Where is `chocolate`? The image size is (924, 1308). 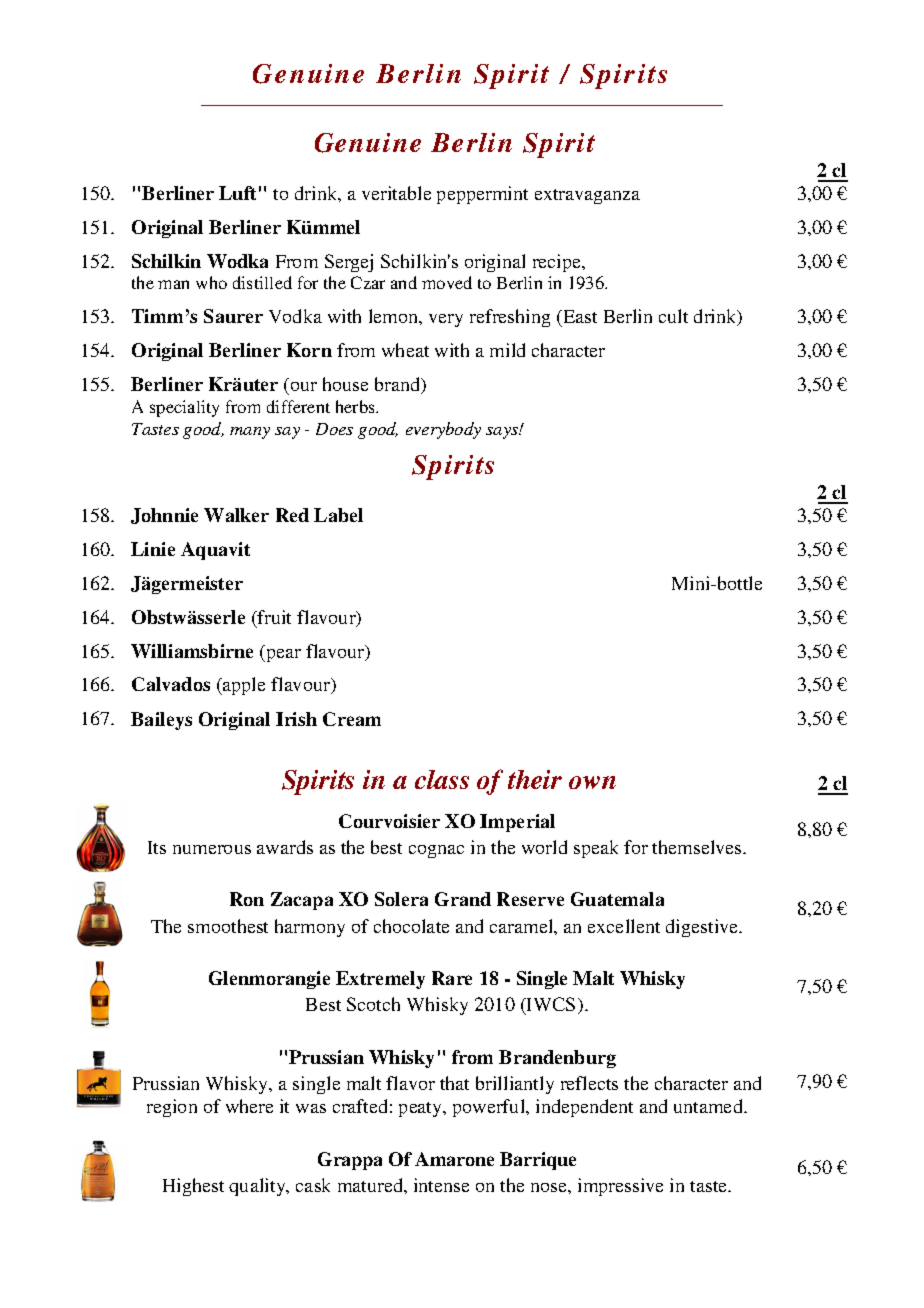 chocolate is located at coordinates (411, 926).
